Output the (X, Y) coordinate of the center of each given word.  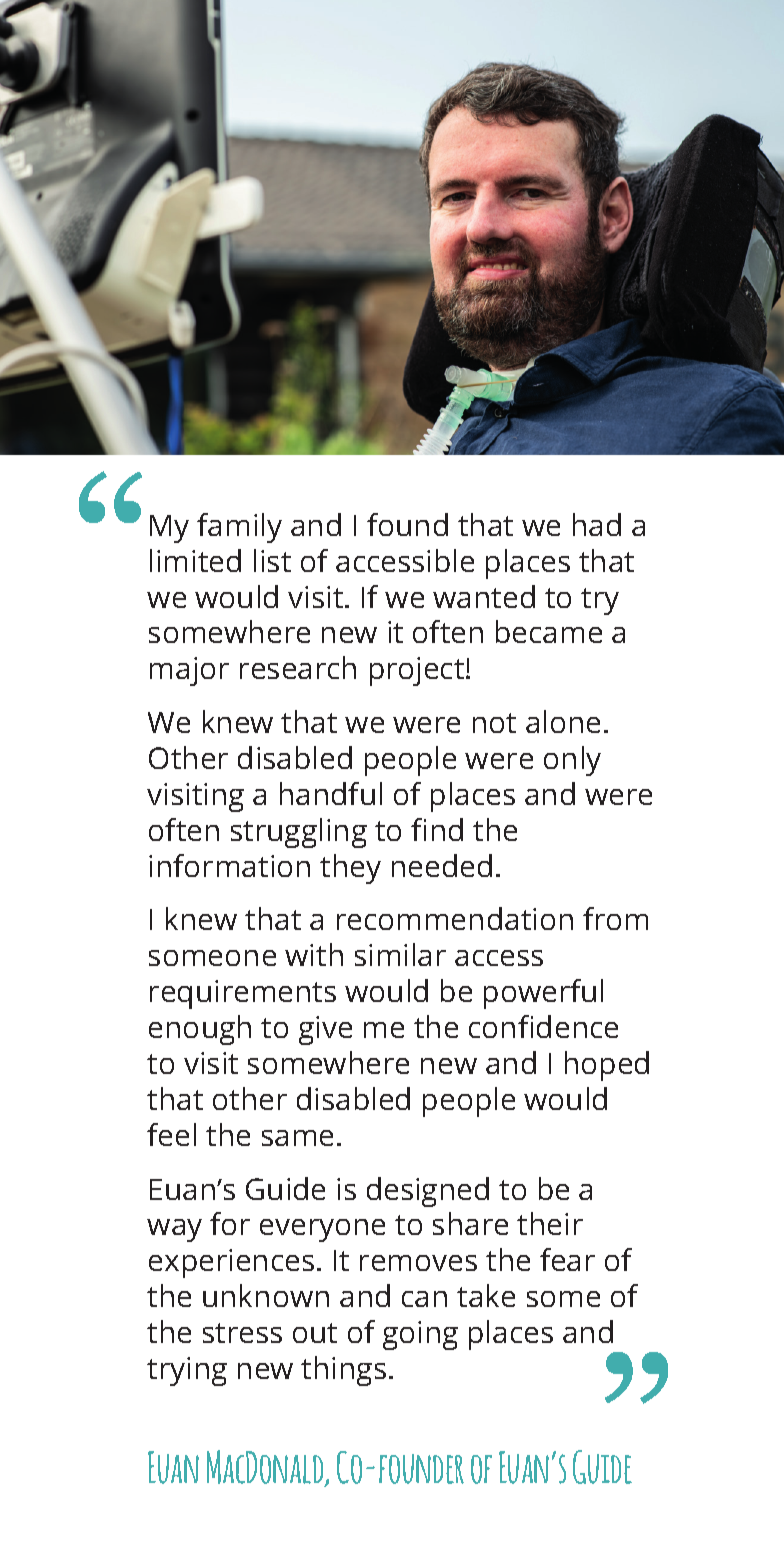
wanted (484, 596)
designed (428, 1192)
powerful (543, 994)
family (239, 528)
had (597, 524)
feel (171, 1134)
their (550, 1223)
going (420, 1335)
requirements (243, 994)
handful (331, 793)
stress (242, 1333)
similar (400, 954)
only (572, 761)
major (189, 671)
